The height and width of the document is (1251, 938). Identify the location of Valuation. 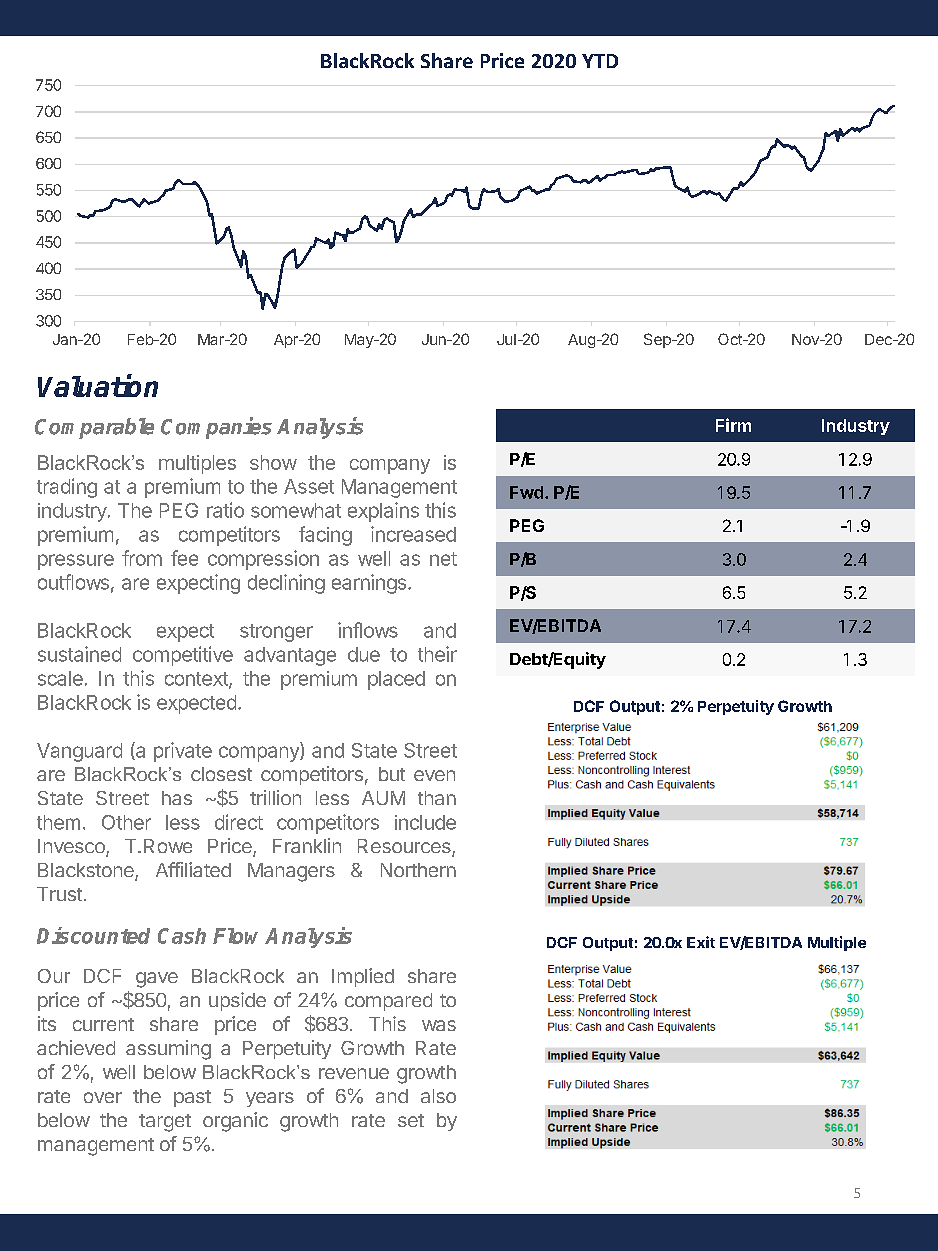
(98, 385).
